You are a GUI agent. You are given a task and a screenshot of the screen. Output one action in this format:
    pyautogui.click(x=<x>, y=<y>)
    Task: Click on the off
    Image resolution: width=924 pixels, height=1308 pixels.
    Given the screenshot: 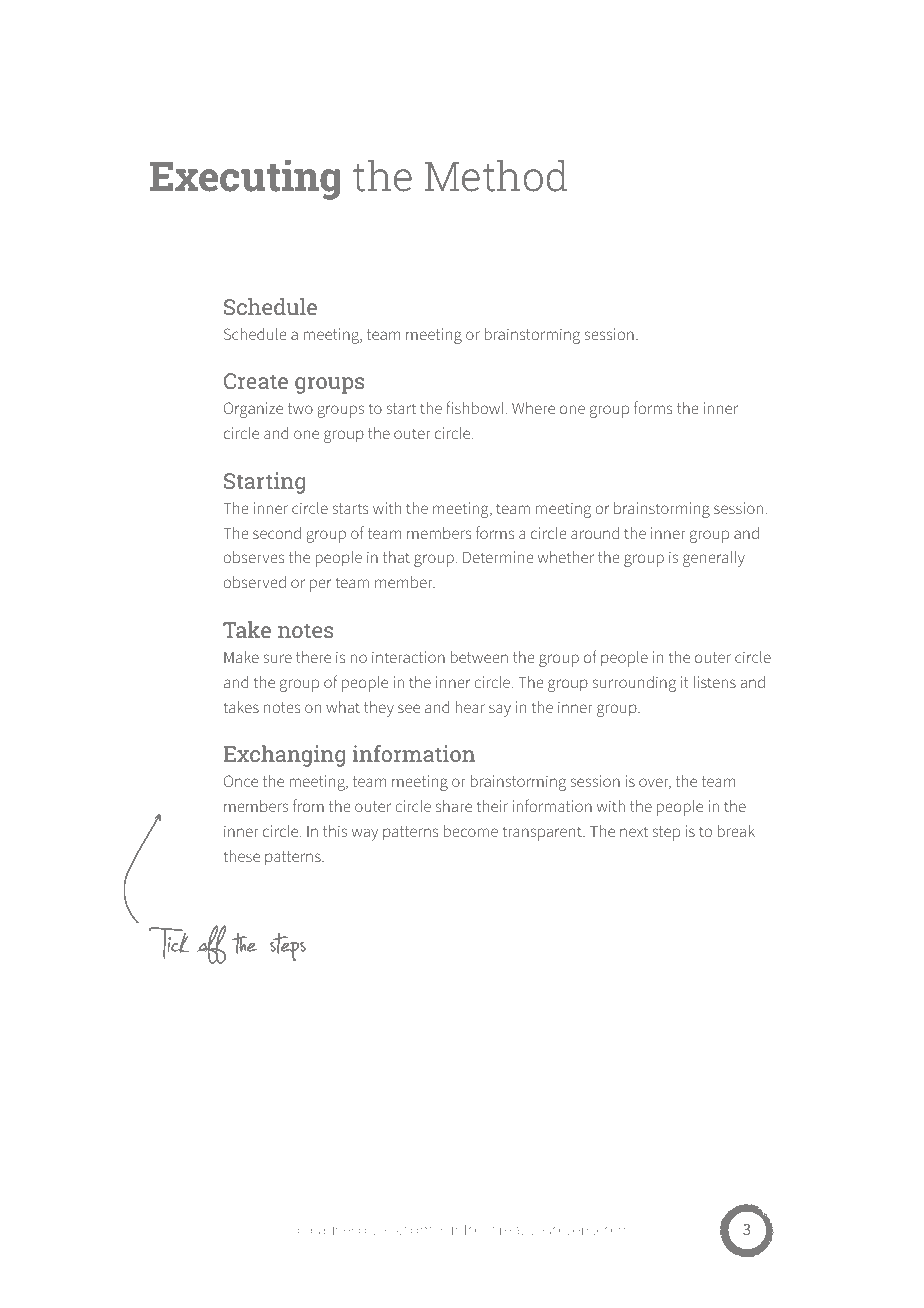 What is the action you would take?
    pyautogui.click(x=211, y=944)
